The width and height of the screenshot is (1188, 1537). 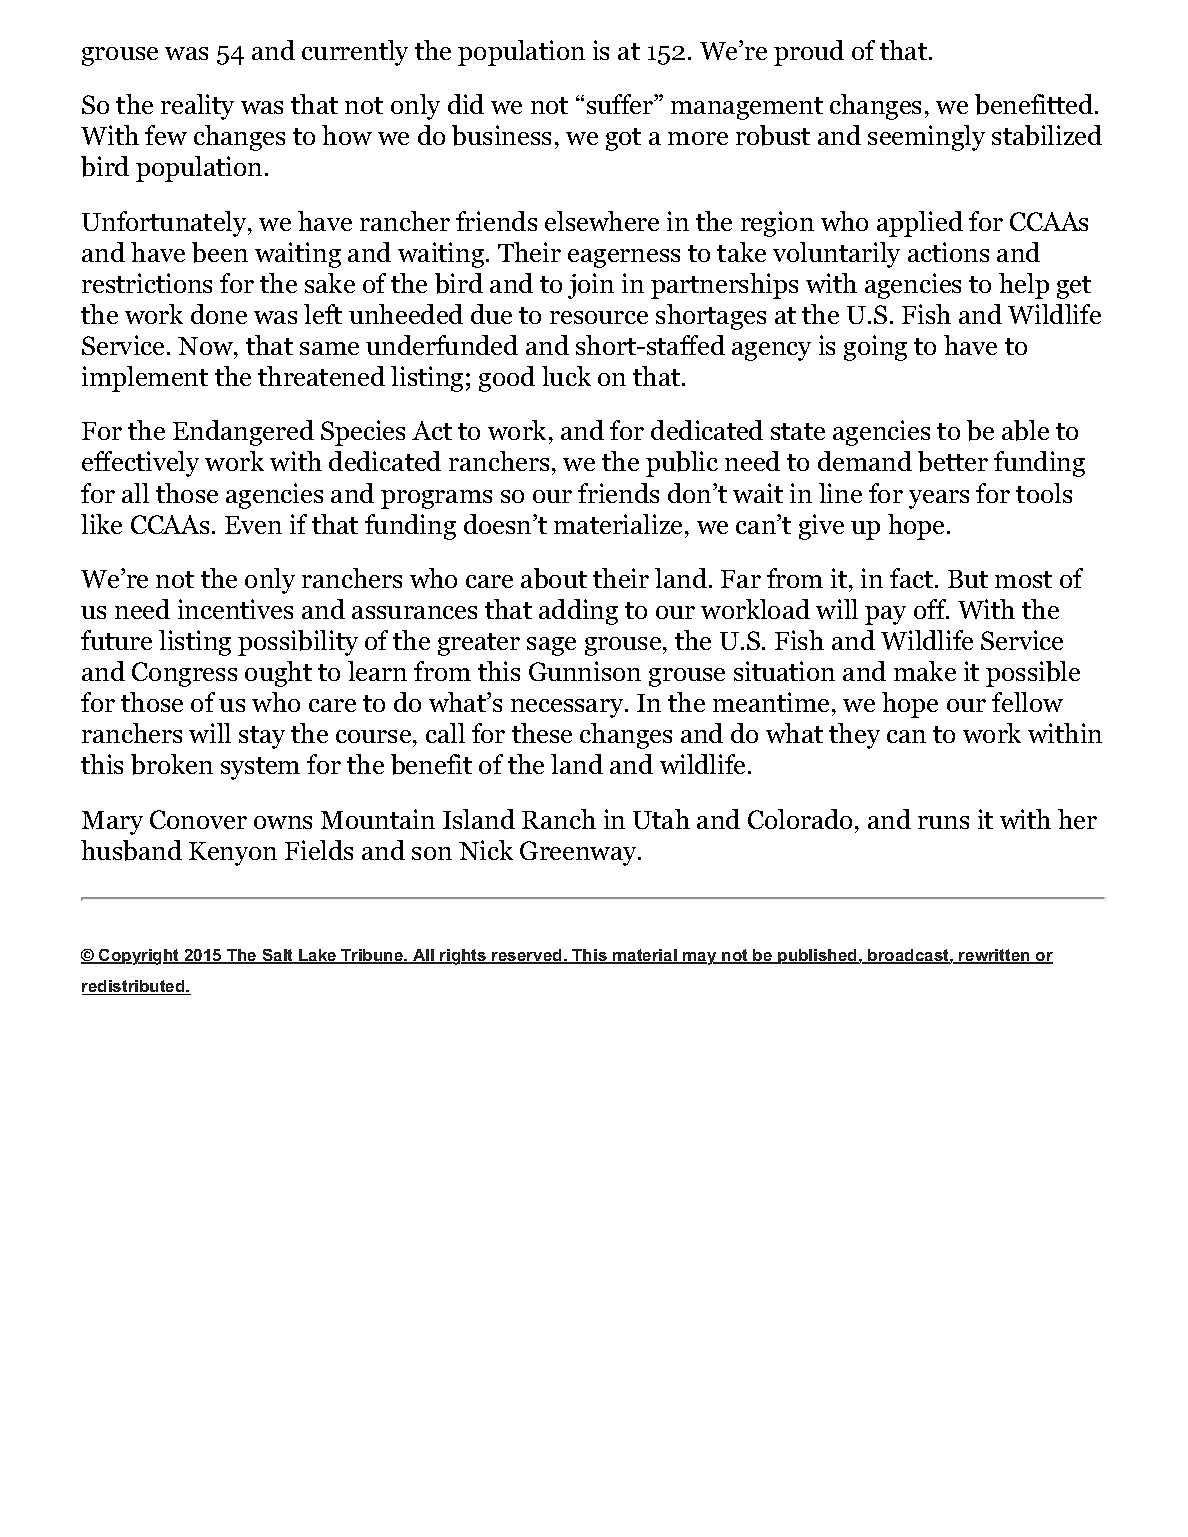 I want to click on Congress, so click(x=184, y=674).
